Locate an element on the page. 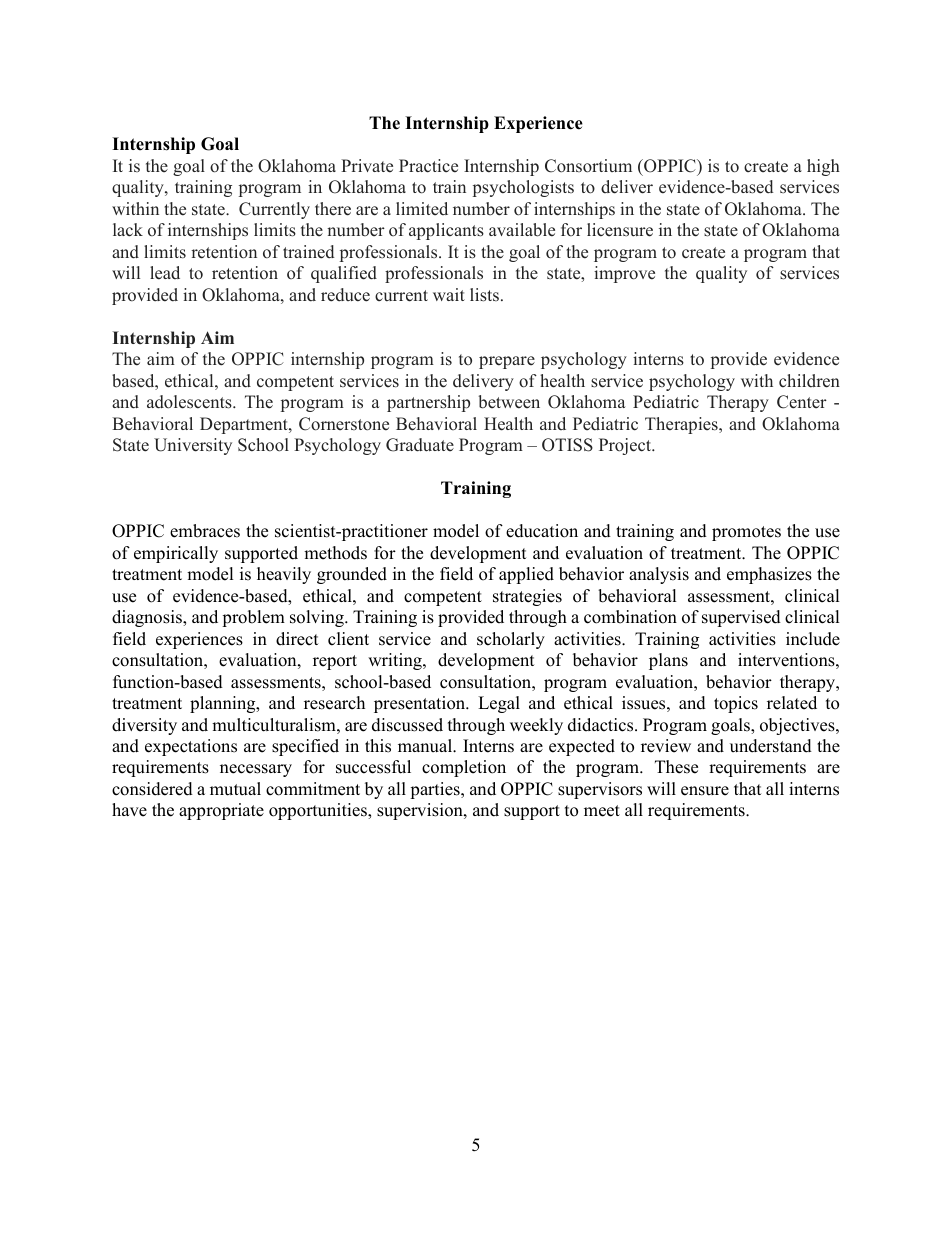 This document has height=1233, width=952. mutual is located at coordinates (235, 789).
